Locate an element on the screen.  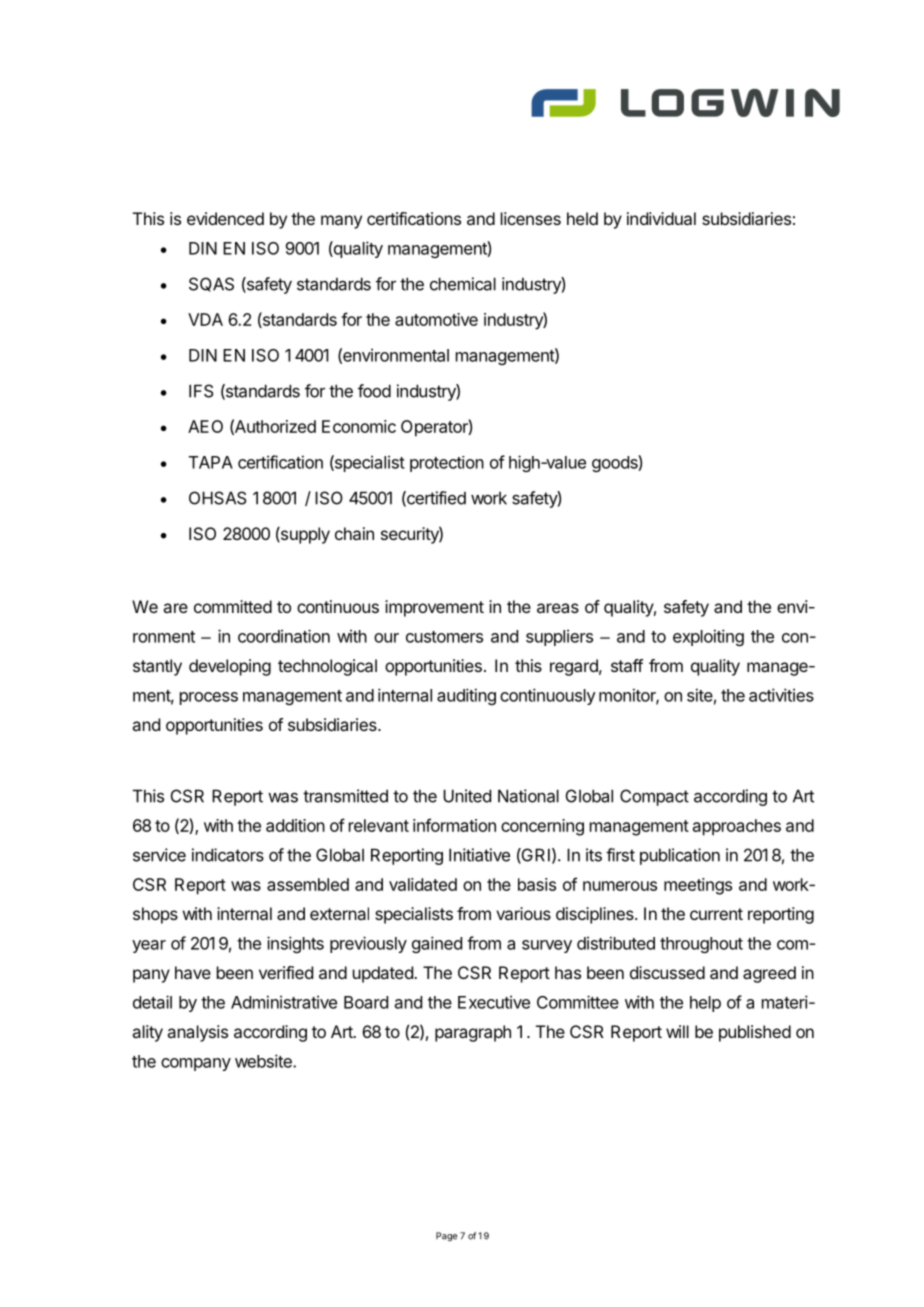
meetings is located at coordinates (698, 886).
